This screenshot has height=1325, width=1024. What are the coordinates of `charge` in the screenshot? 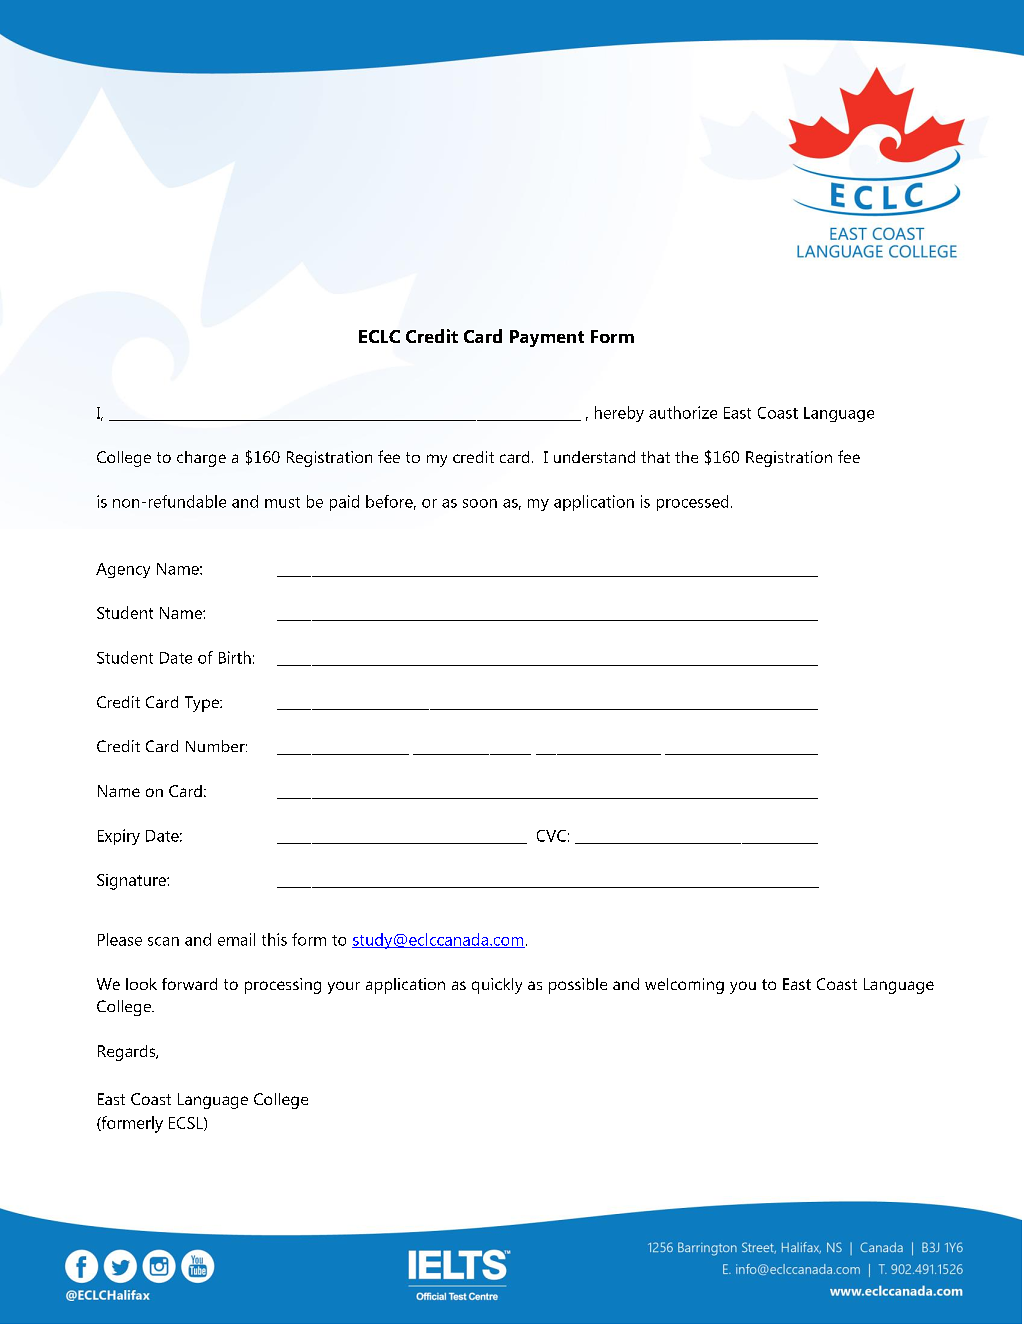 It's located at (201, 459).
